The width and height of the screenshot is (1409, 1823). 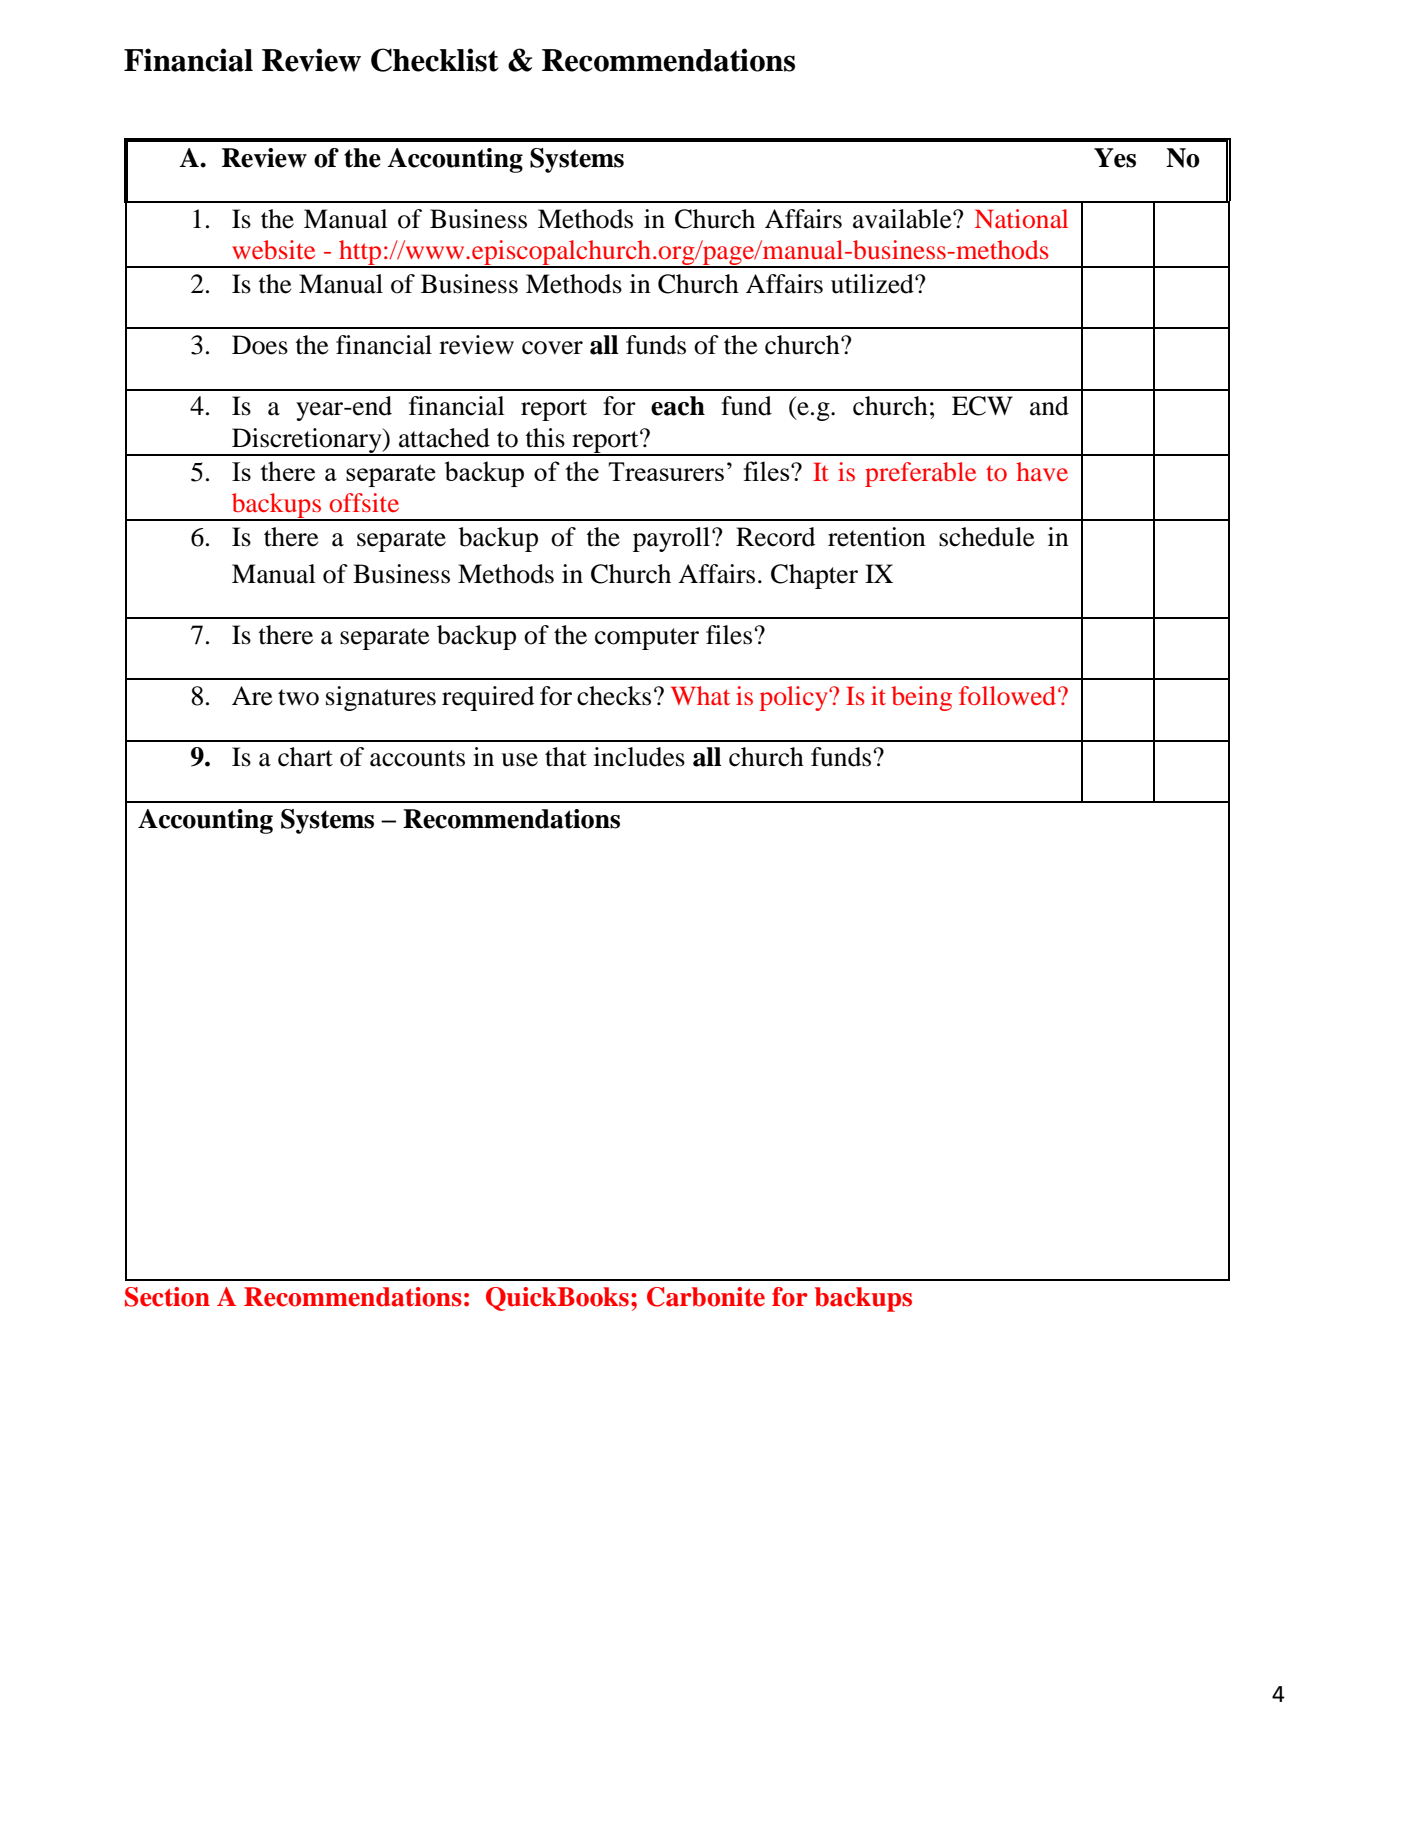 I want to click on Yes, so click(x=1115, y=158).
